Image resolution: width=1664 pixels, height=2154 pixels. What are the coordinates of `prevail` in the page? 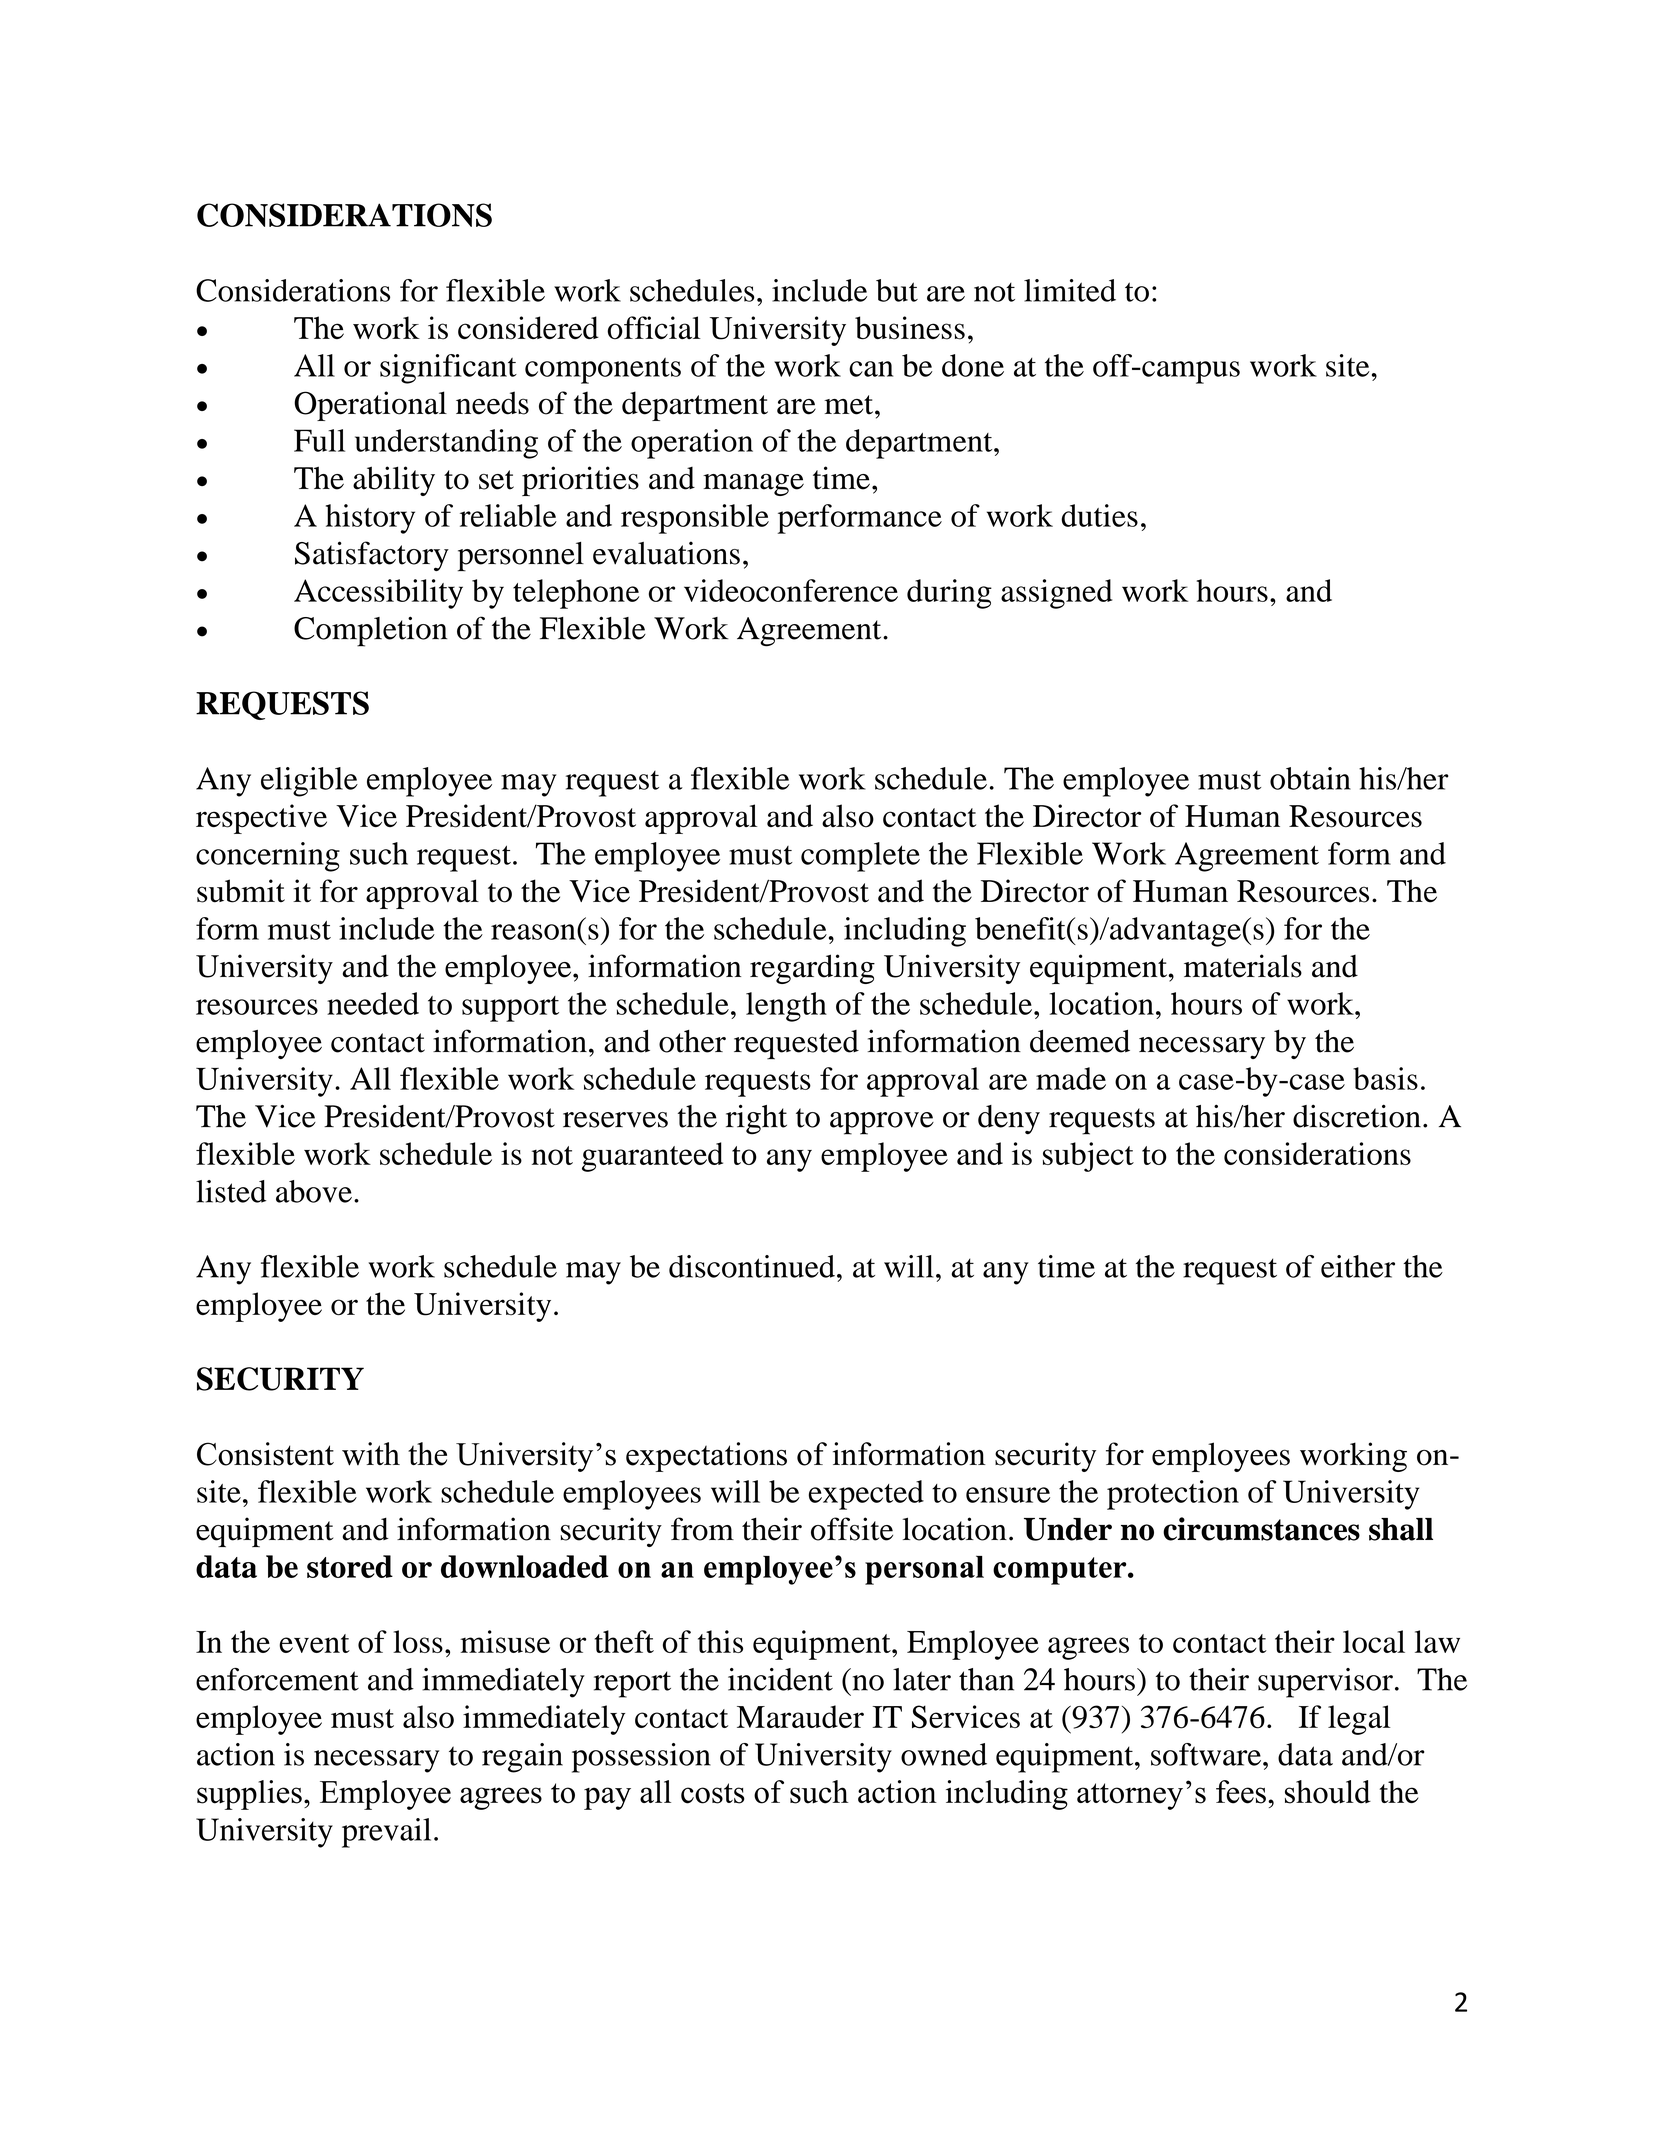 It's located at (386, 1833).
